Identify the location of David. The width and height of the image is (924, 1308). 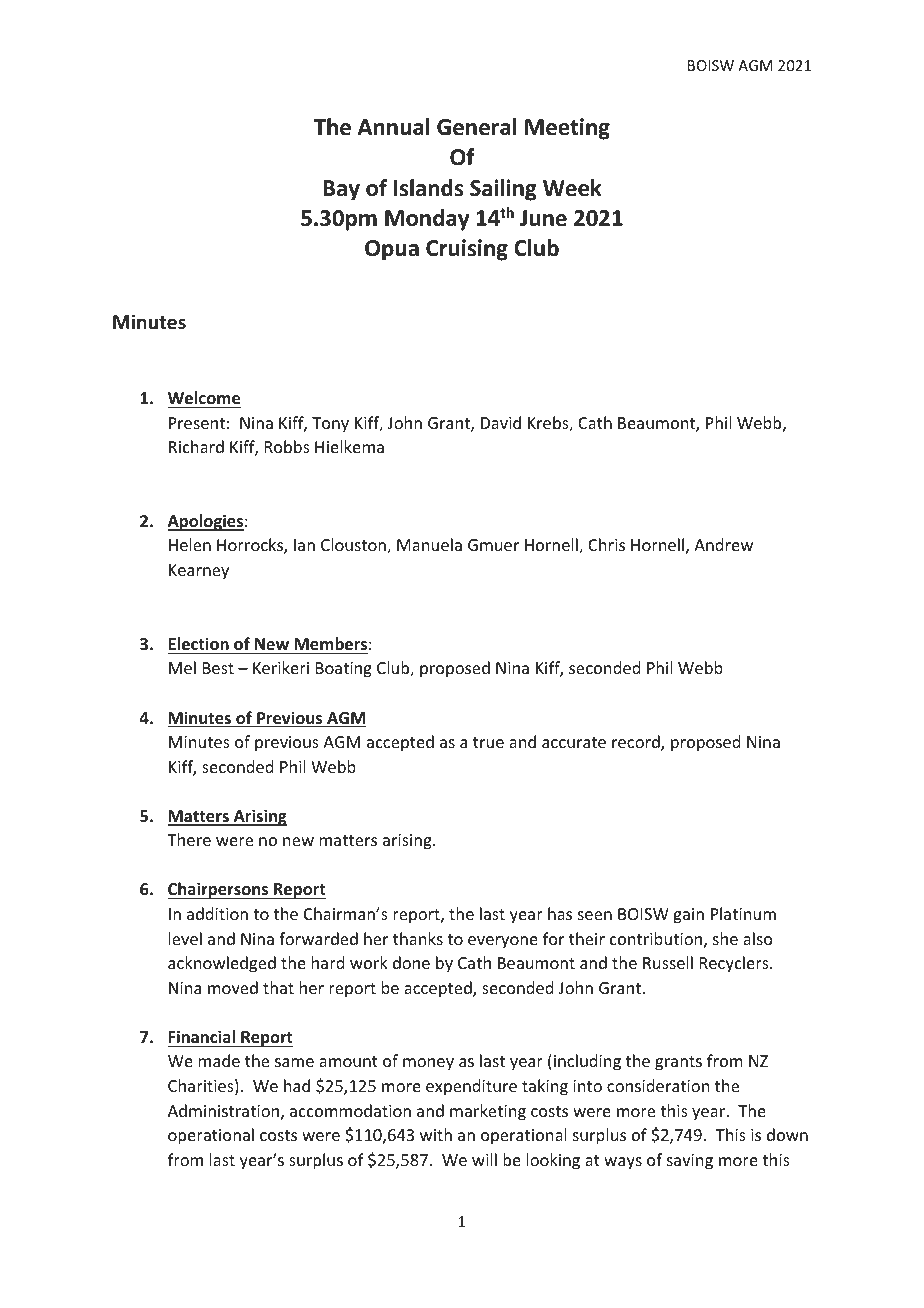
(501, 422).
